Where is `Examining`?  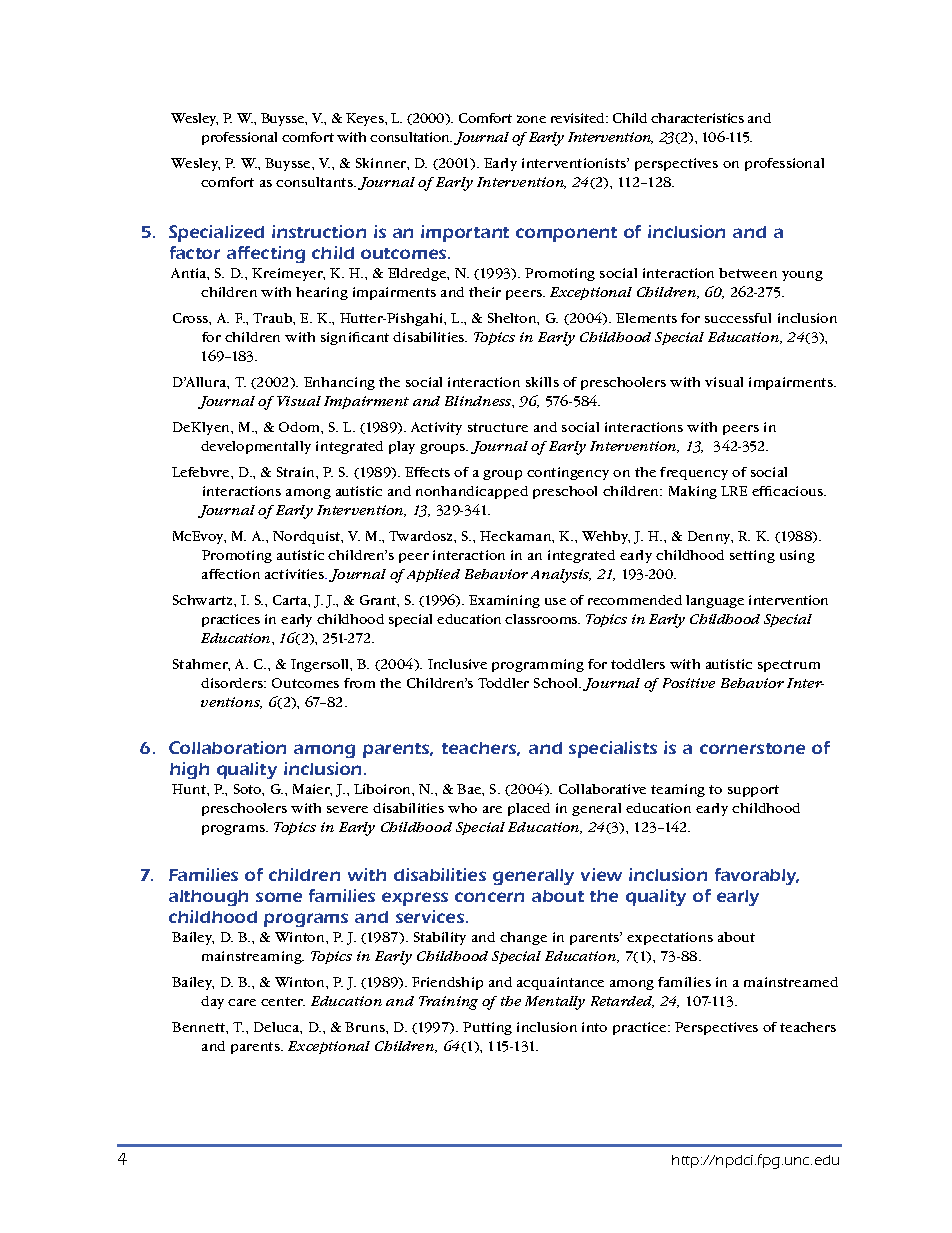 Examining is located at coordinates (504, 601).
